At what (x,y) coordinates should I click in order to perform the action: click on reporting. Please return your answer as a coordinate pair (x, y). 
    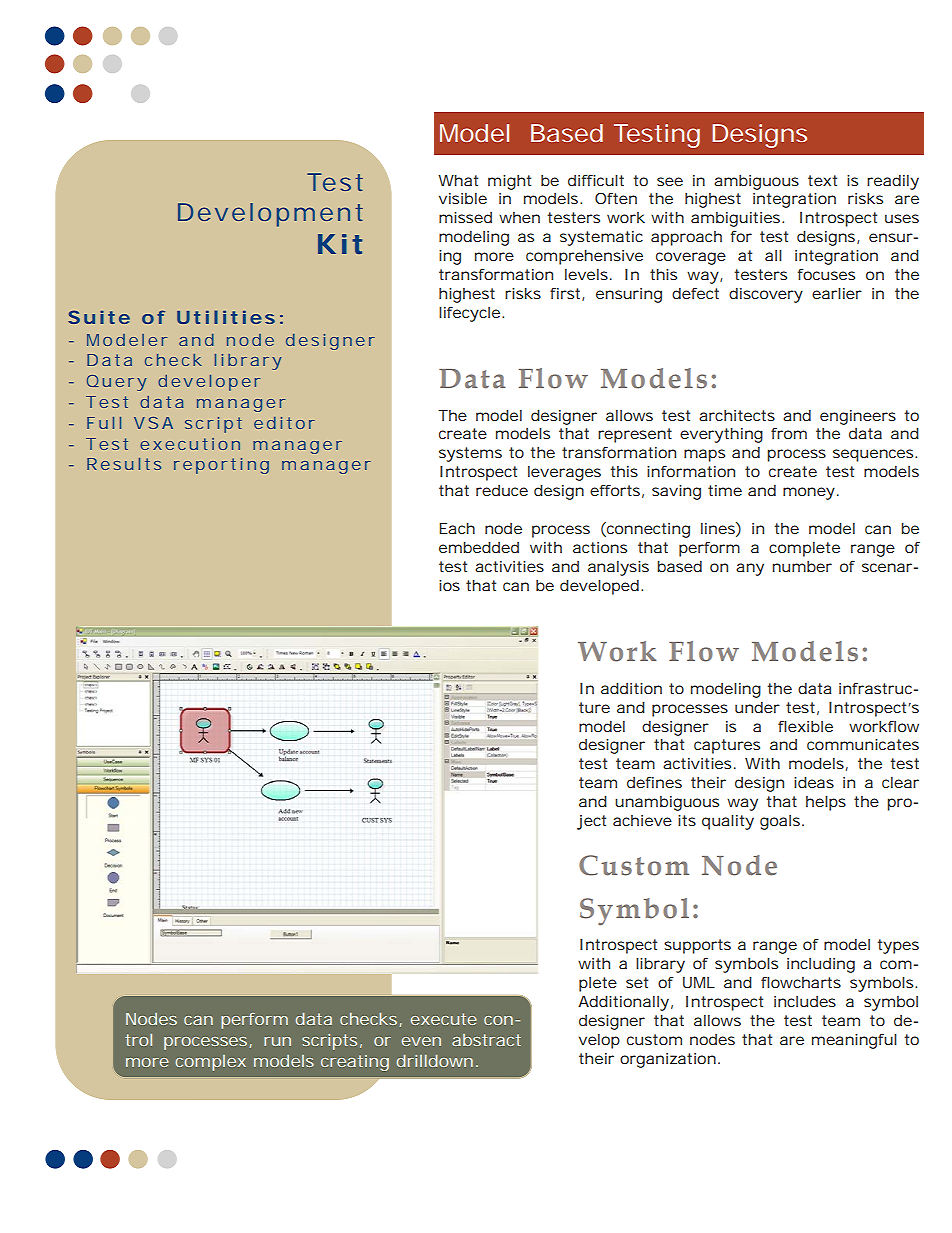
    Looking at the image, I should click on (221, 466).
